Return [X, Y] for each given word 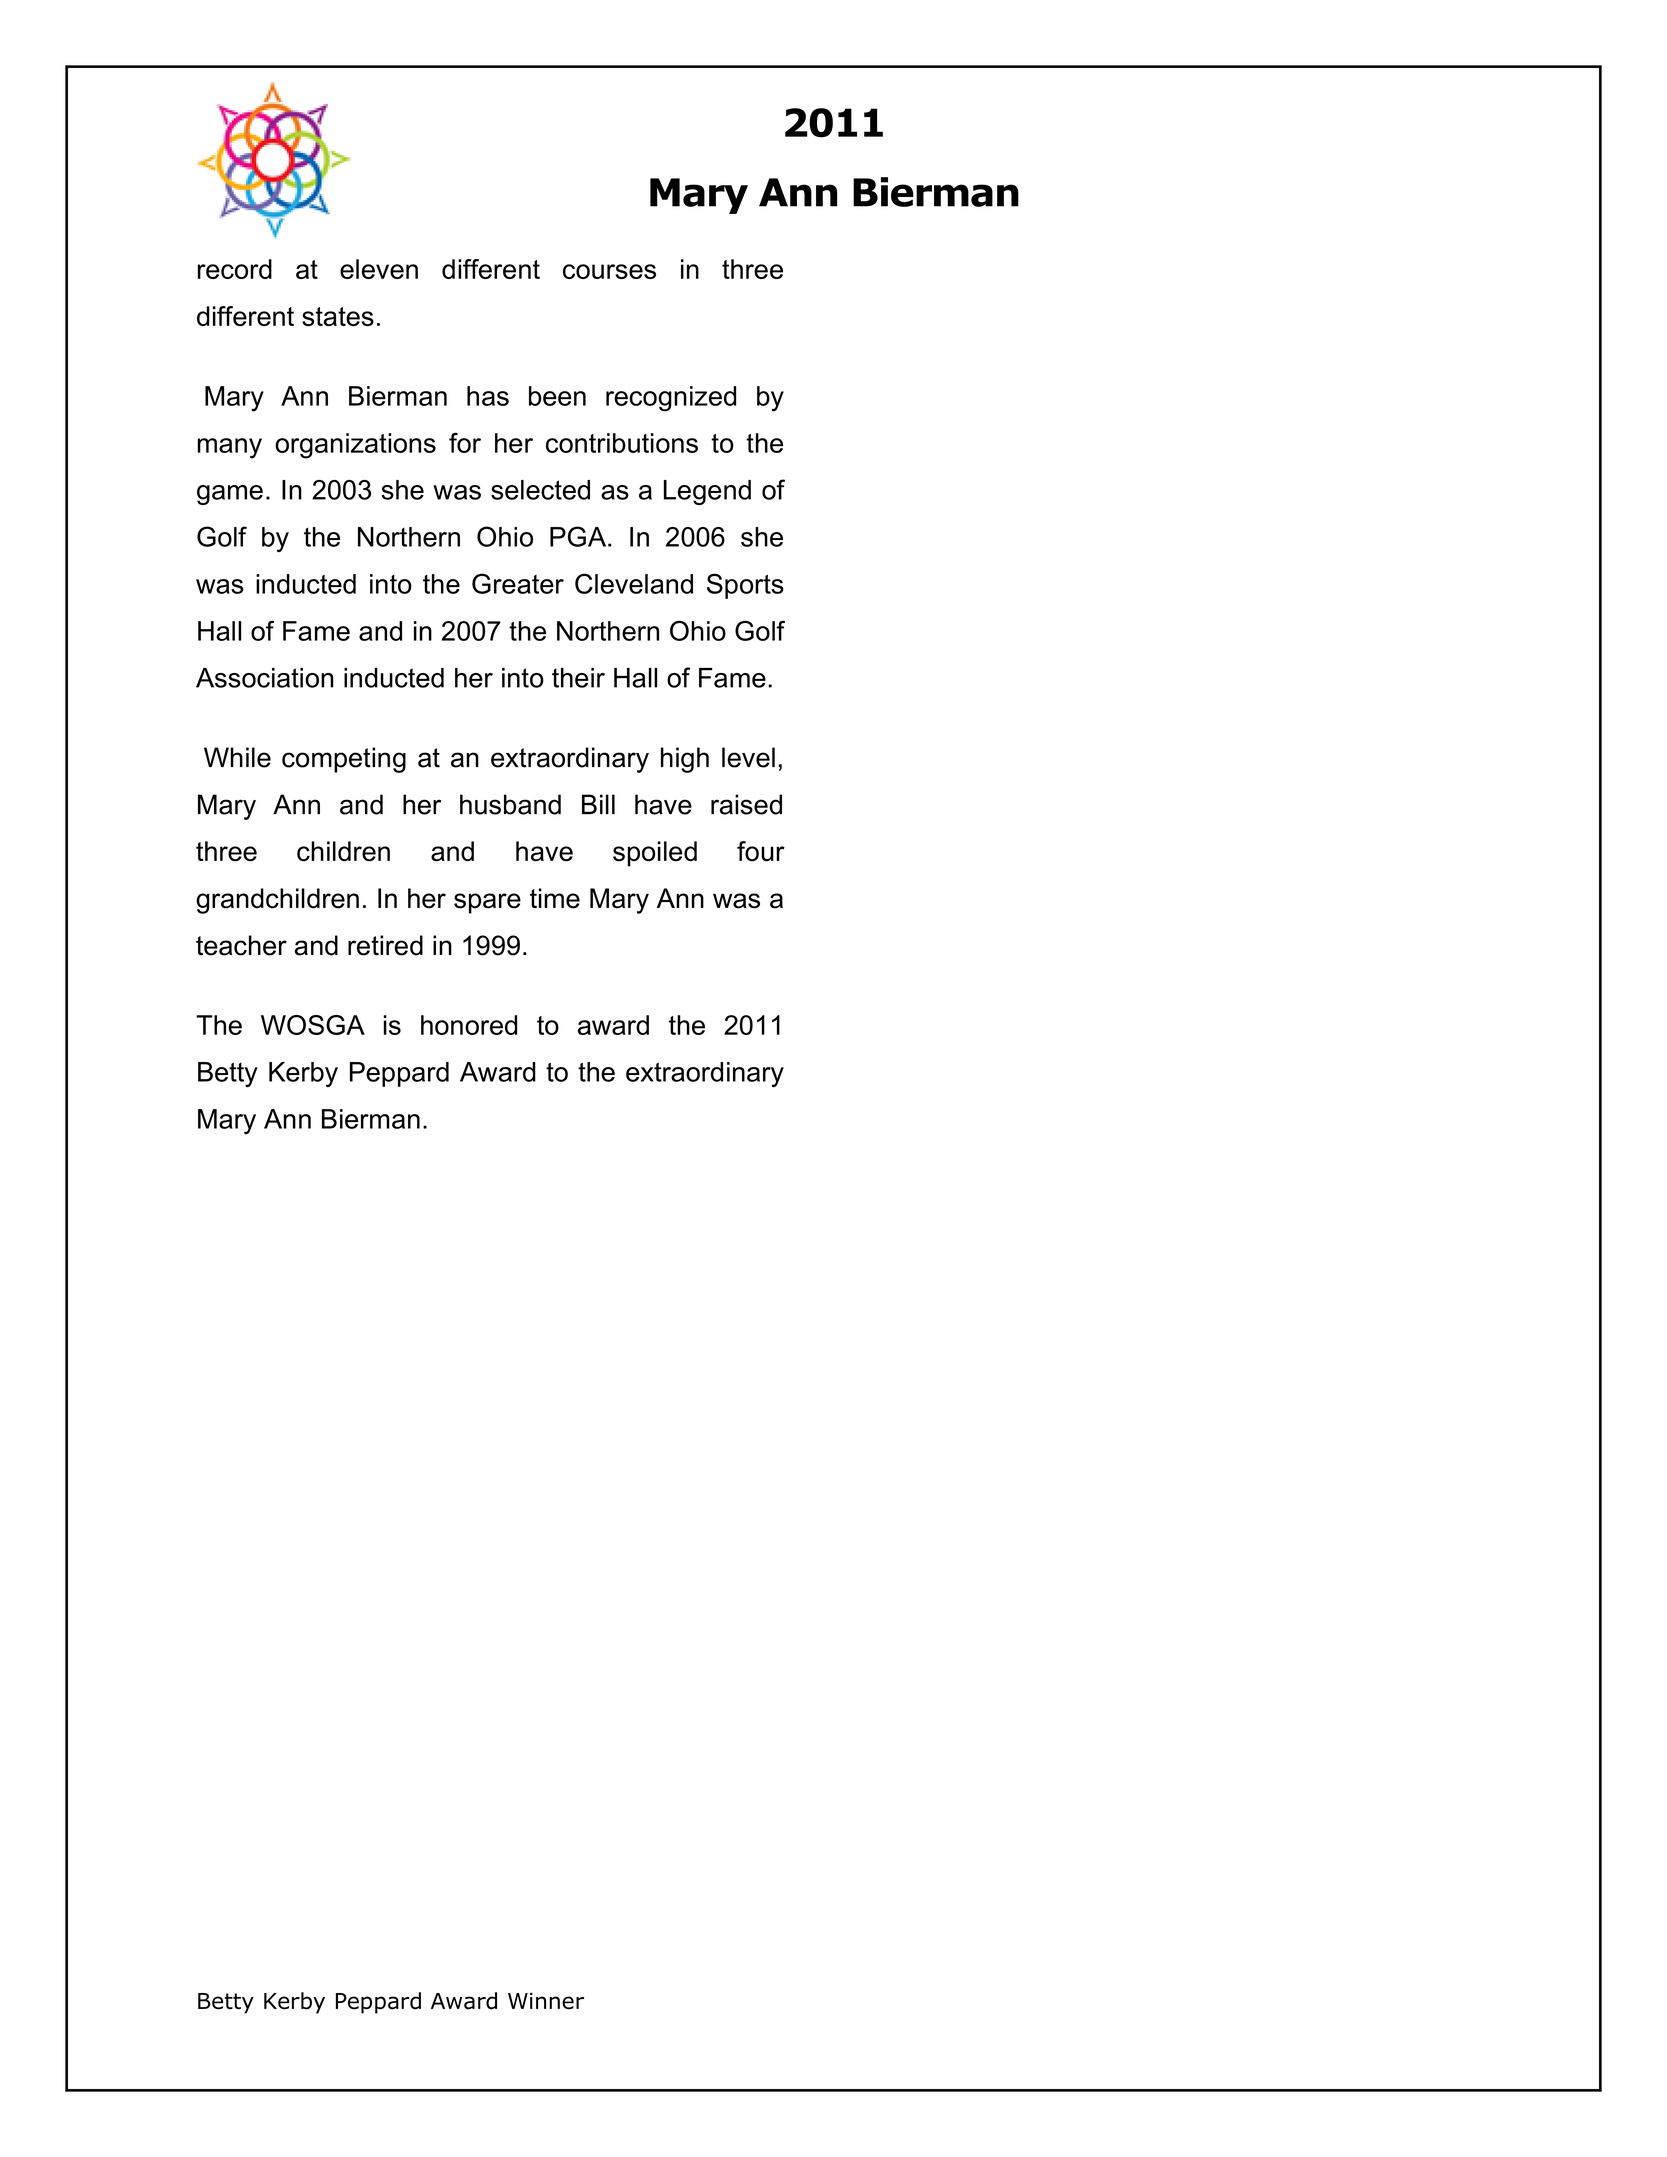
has [488, 396]
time [555, 898]
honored [469, 1025]
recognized [671, 399]
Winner [546, 2001]
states [338, 316]
